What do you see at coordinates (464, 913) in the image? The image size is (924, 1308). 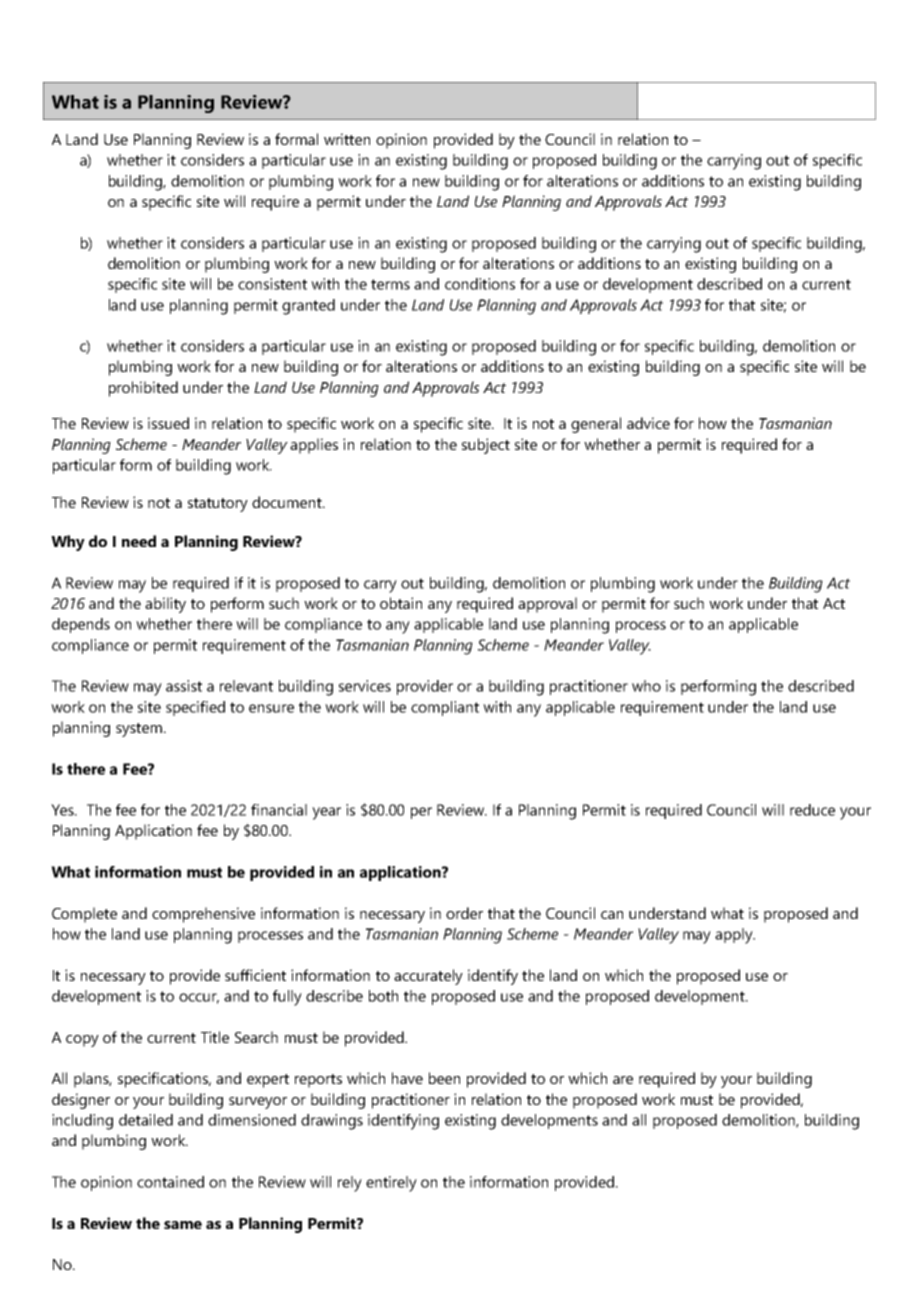 I see `order` at bounding box center [464, 913].
